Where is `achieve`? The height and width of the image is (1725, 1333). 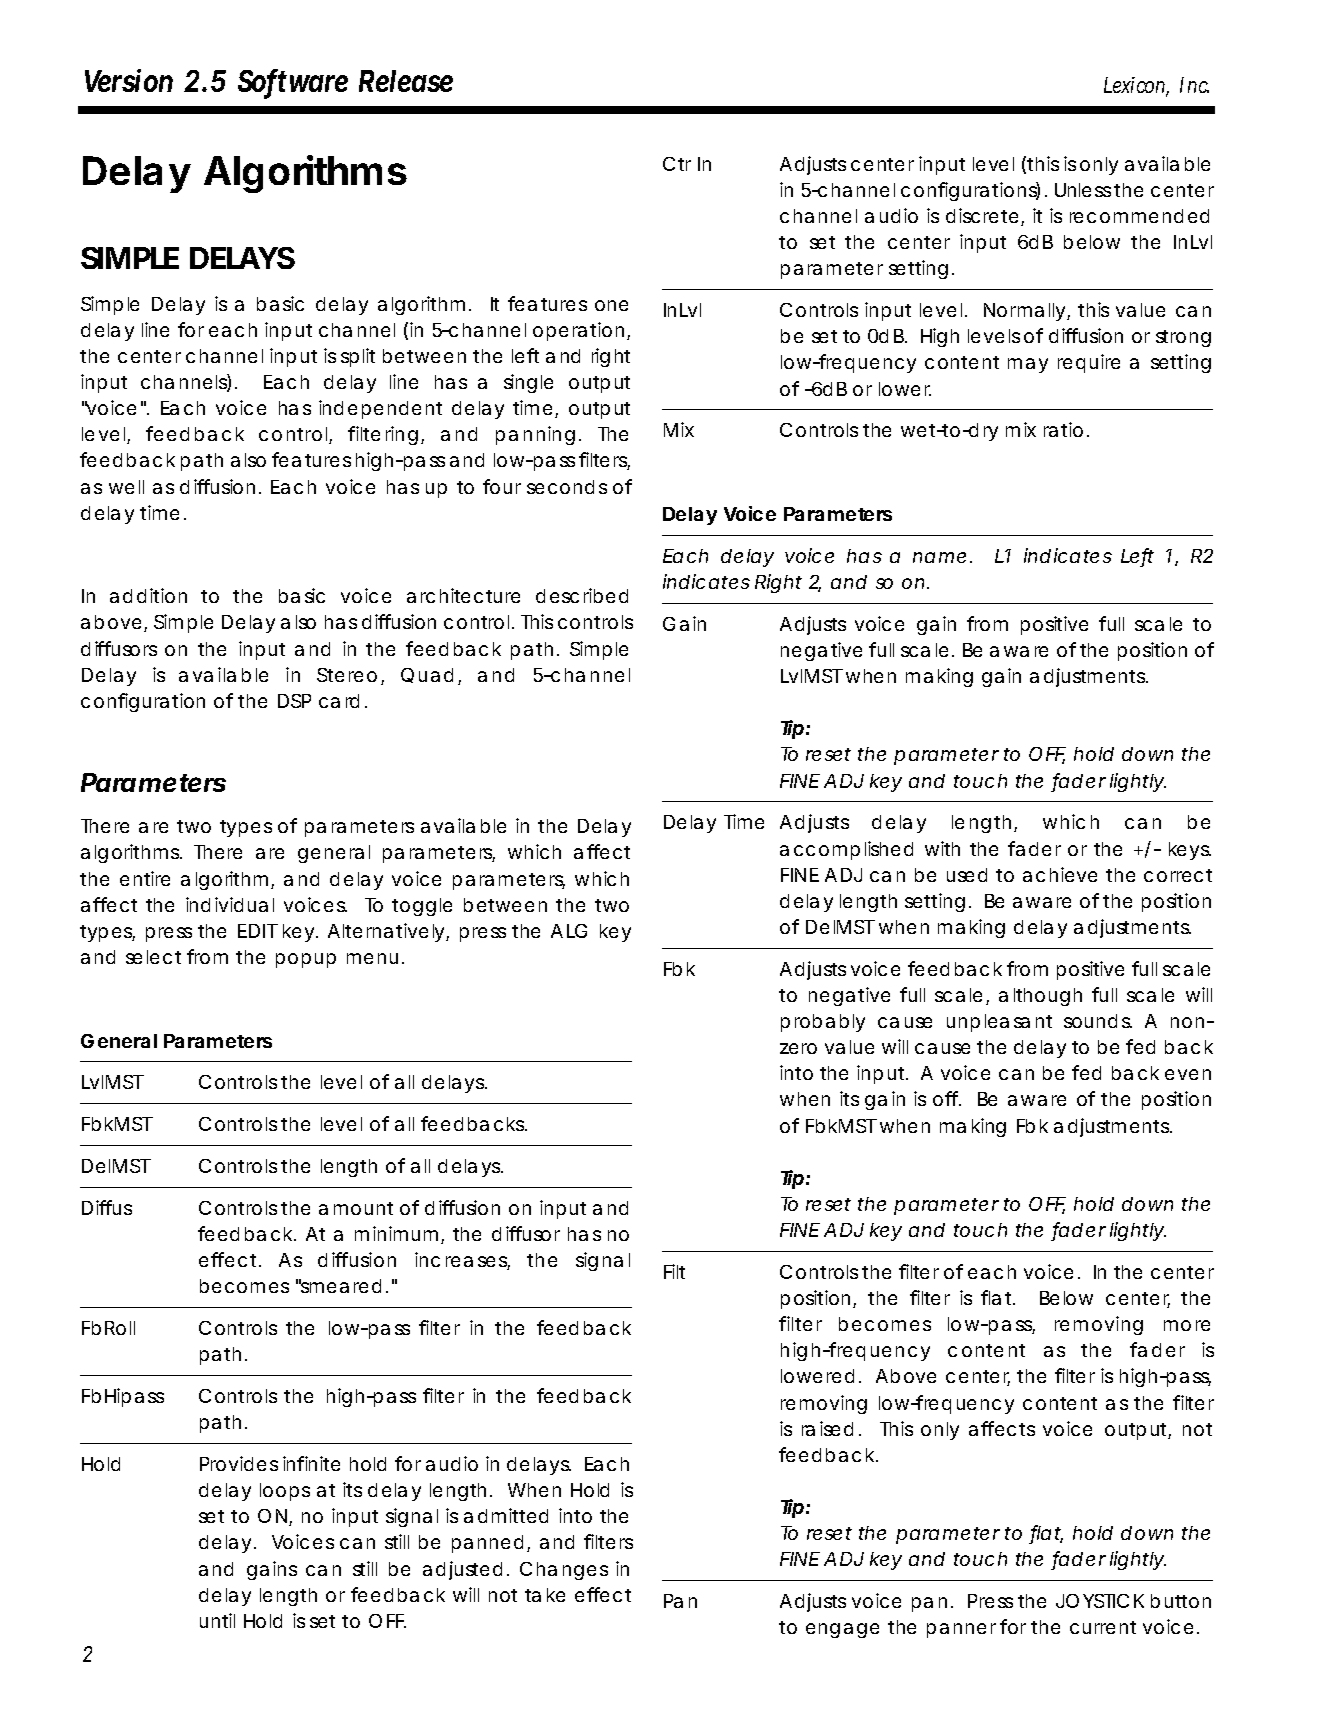 achieve is located at coordinates (1060, 874).
